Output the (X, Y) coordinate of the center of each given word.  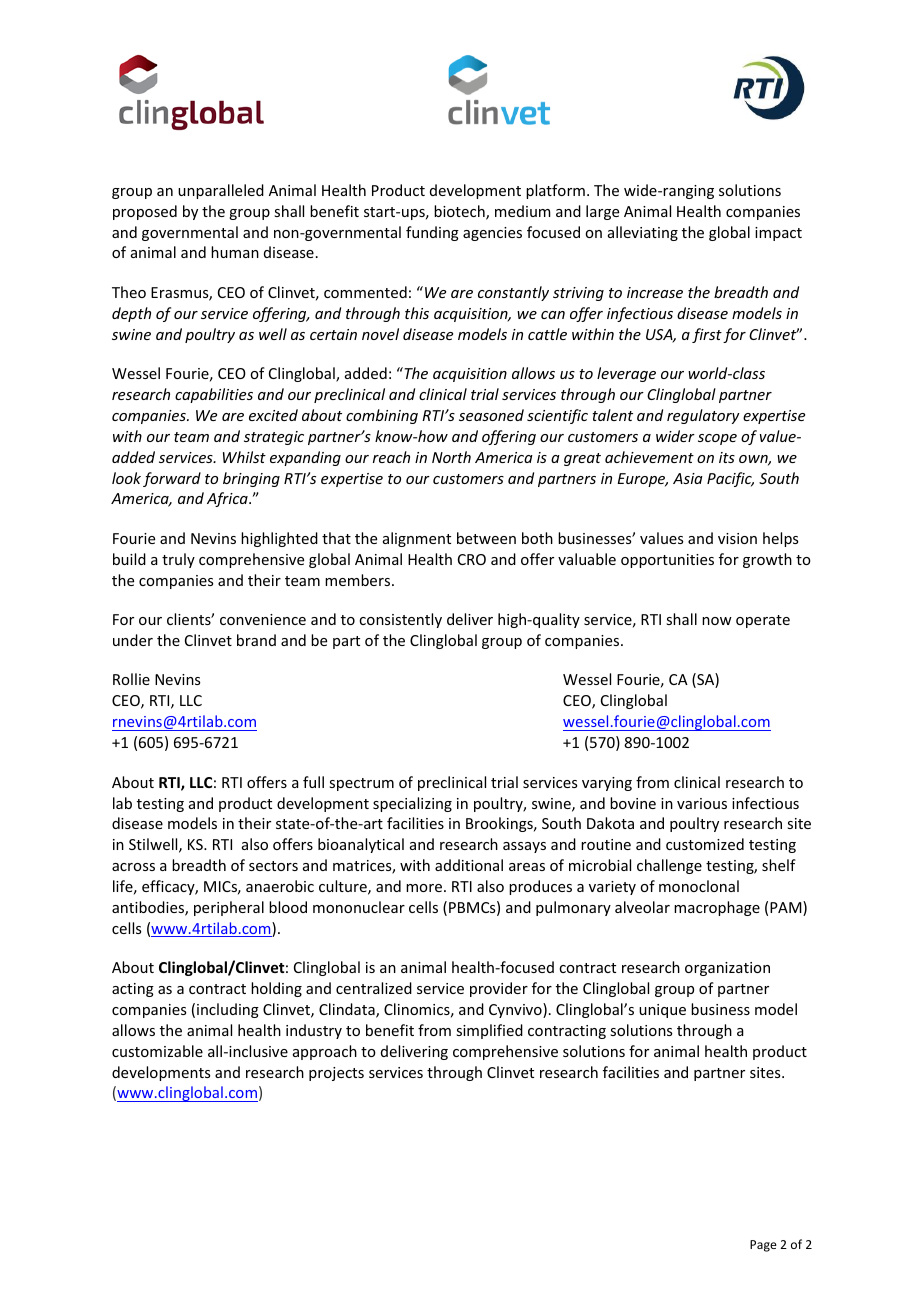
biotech (460, 212)
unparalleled (221, 191)
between (486, 538)
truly (178, 560)
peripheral (229, 908)
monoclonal (699, 886)
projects (336, 1074)
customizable (157, 1051)
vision (737, 538)
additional (469, 865)
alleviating (643, 233)
